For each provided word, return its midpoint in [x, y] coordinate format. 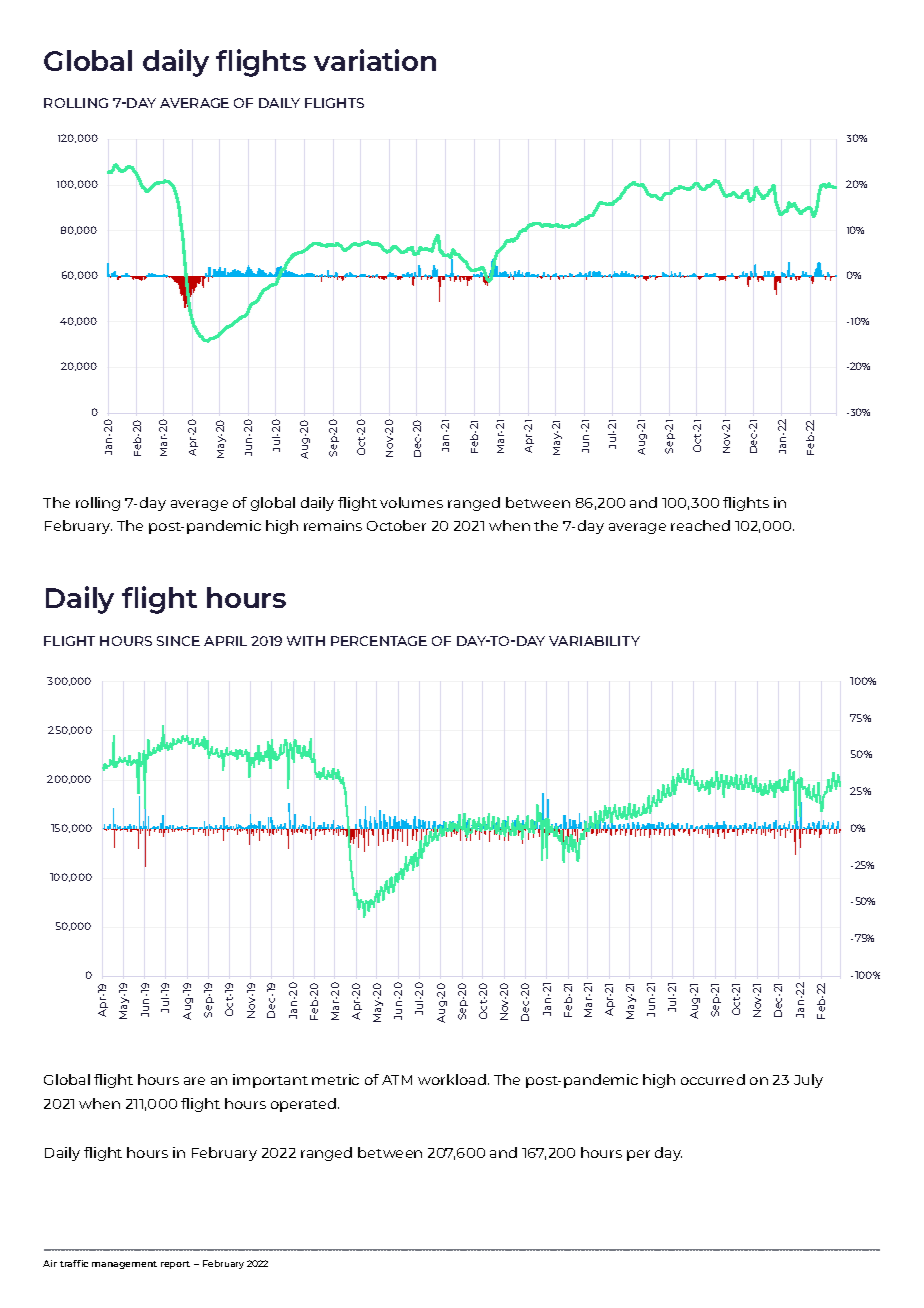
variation [375, 60]
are [194, 1081]
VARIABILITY [594, 641]
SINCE [178, 641]
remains [333, 525]
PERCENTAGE [379, 641]
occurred [713, 1079]
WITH [306, 641]
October [396, 525]
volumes [411, 502]
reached [700, 525]
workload [452, 1079]
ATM [397, 1080]
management [124, 1265]
